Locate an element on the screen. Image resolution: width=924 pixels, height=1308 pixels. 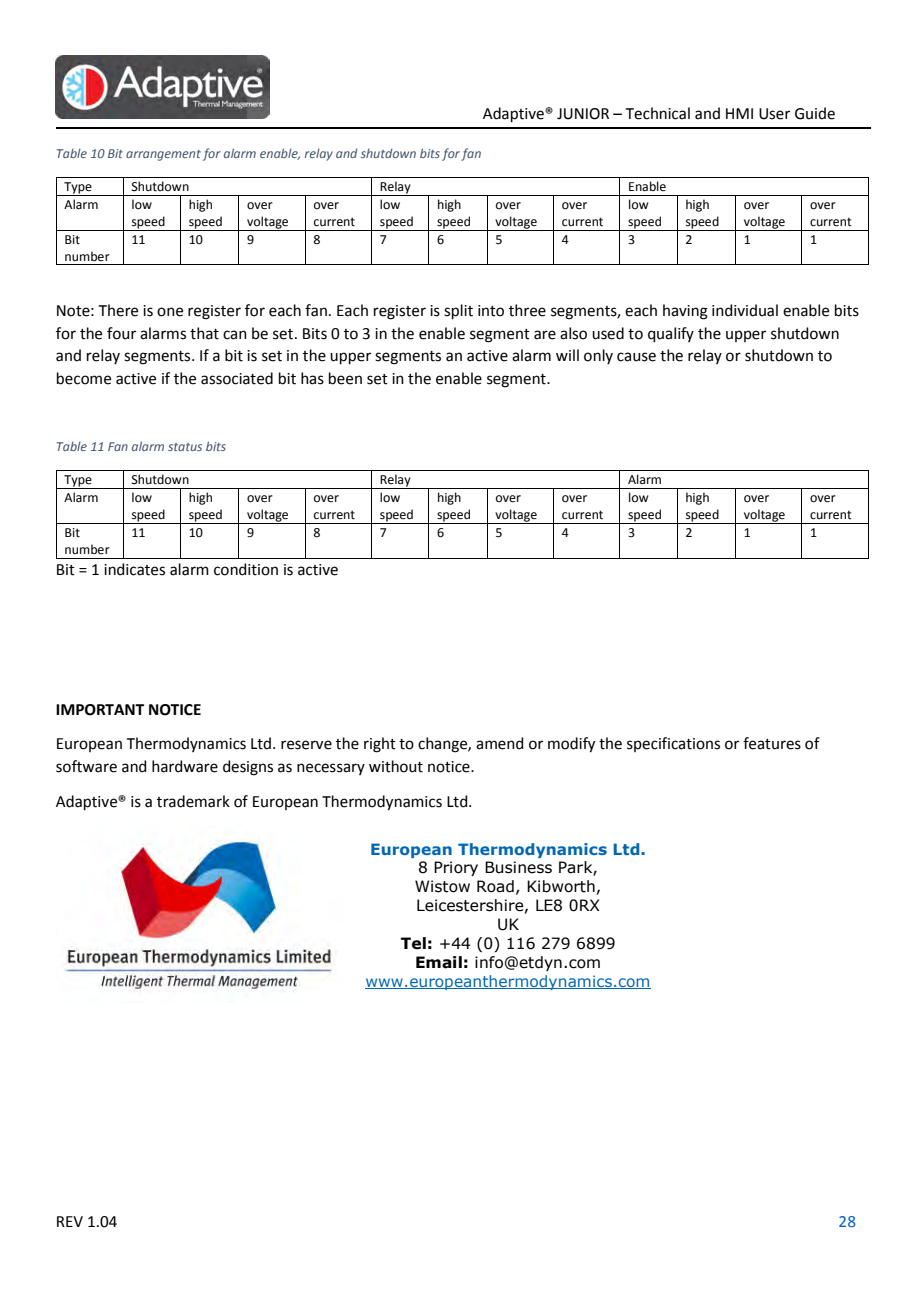
arrangement is located at coordinates (163, 155).
